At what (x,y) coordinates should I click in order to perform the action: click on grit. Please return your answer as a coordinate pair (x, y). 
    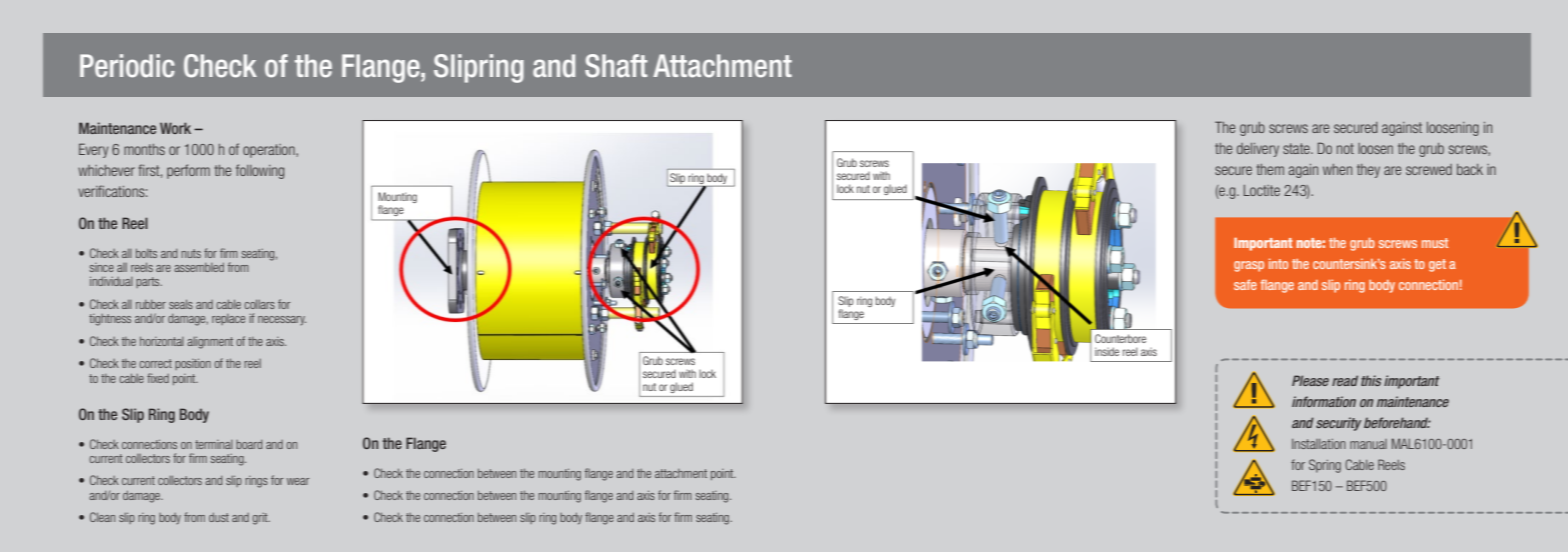
    Looking at the image, I should click on (261, 519).
